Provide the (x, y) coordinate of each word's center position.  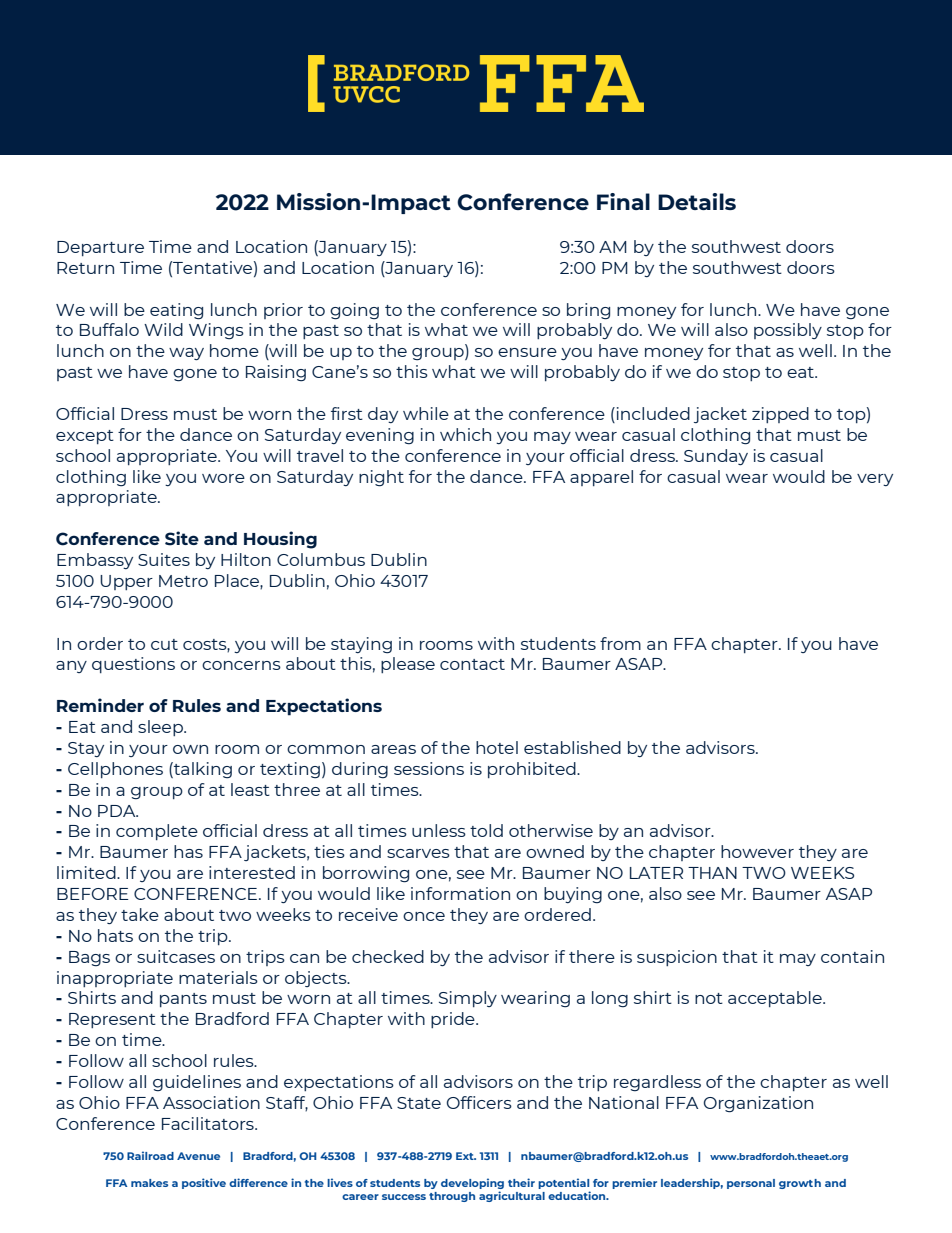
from (620, 643)
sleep (161, 728)
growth (800, 1184)
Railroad (150, 1155)
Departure (100, 248)
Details (697, 201)
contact (472, 664)
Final (623, 201)
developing (472, 1185)
